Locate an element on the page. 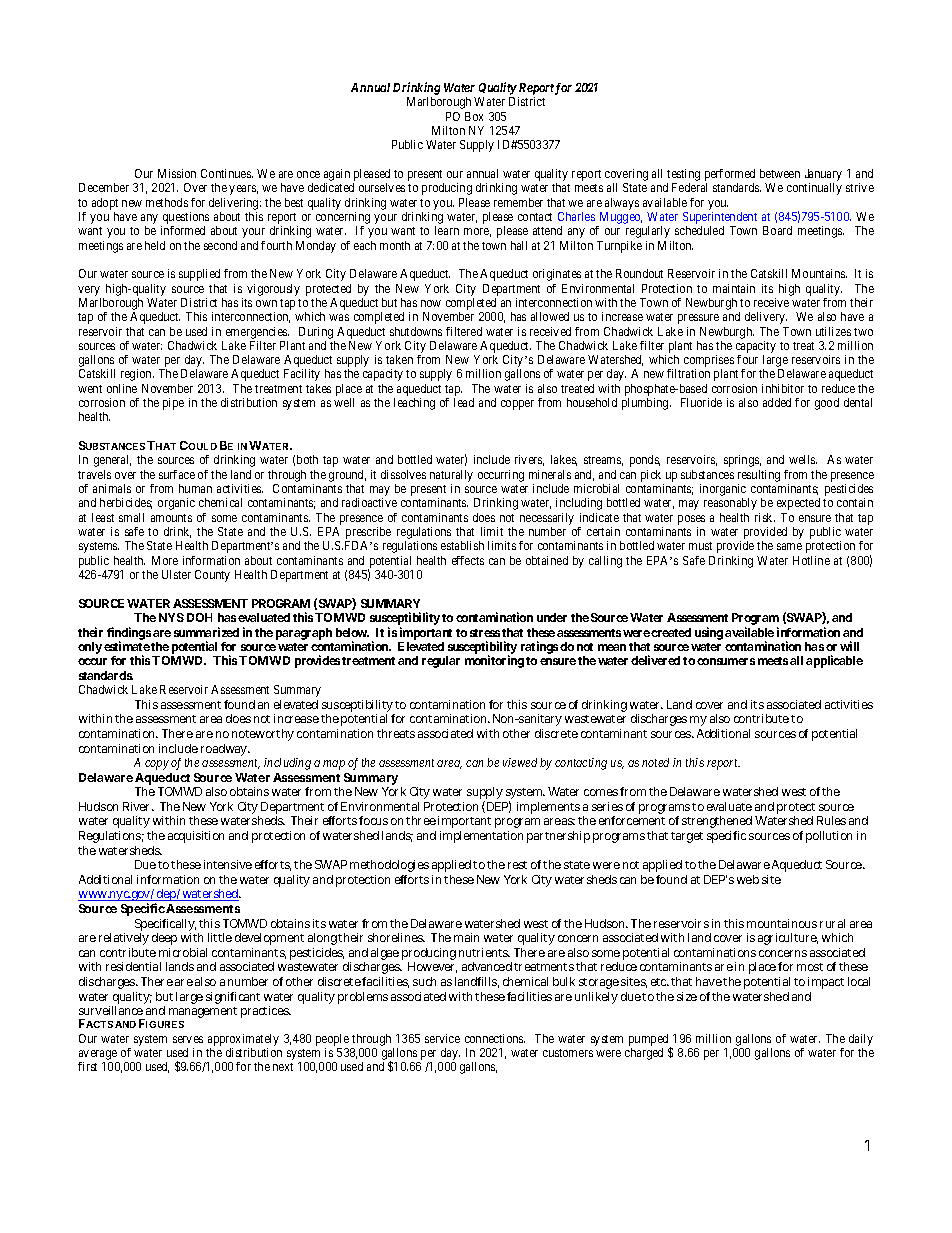 This page has width=952, height=1233. Mission is located at coordinates (177, 173).
